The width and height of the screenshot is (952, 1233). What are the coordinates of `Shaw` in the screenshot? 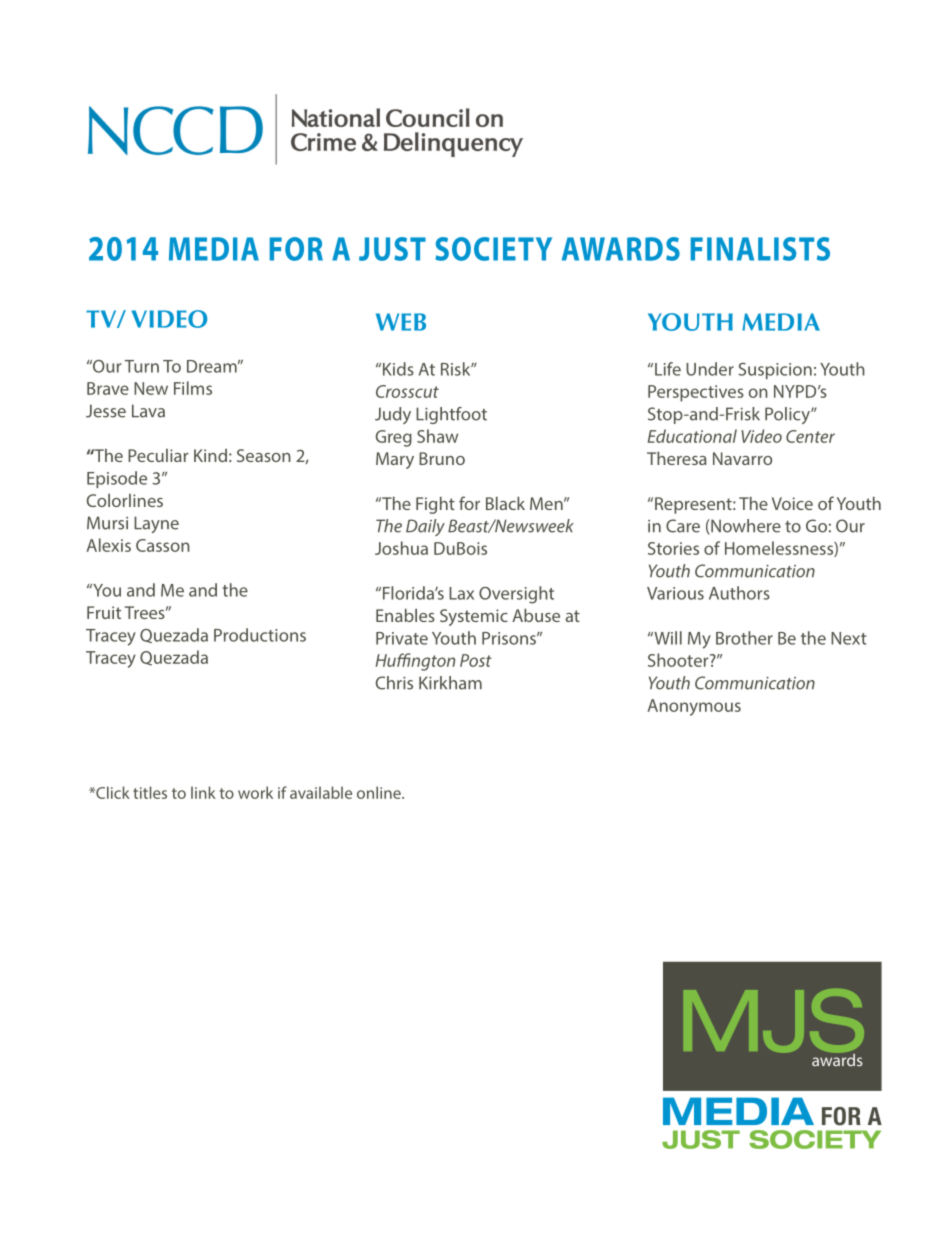 It's located at (437, 436).
